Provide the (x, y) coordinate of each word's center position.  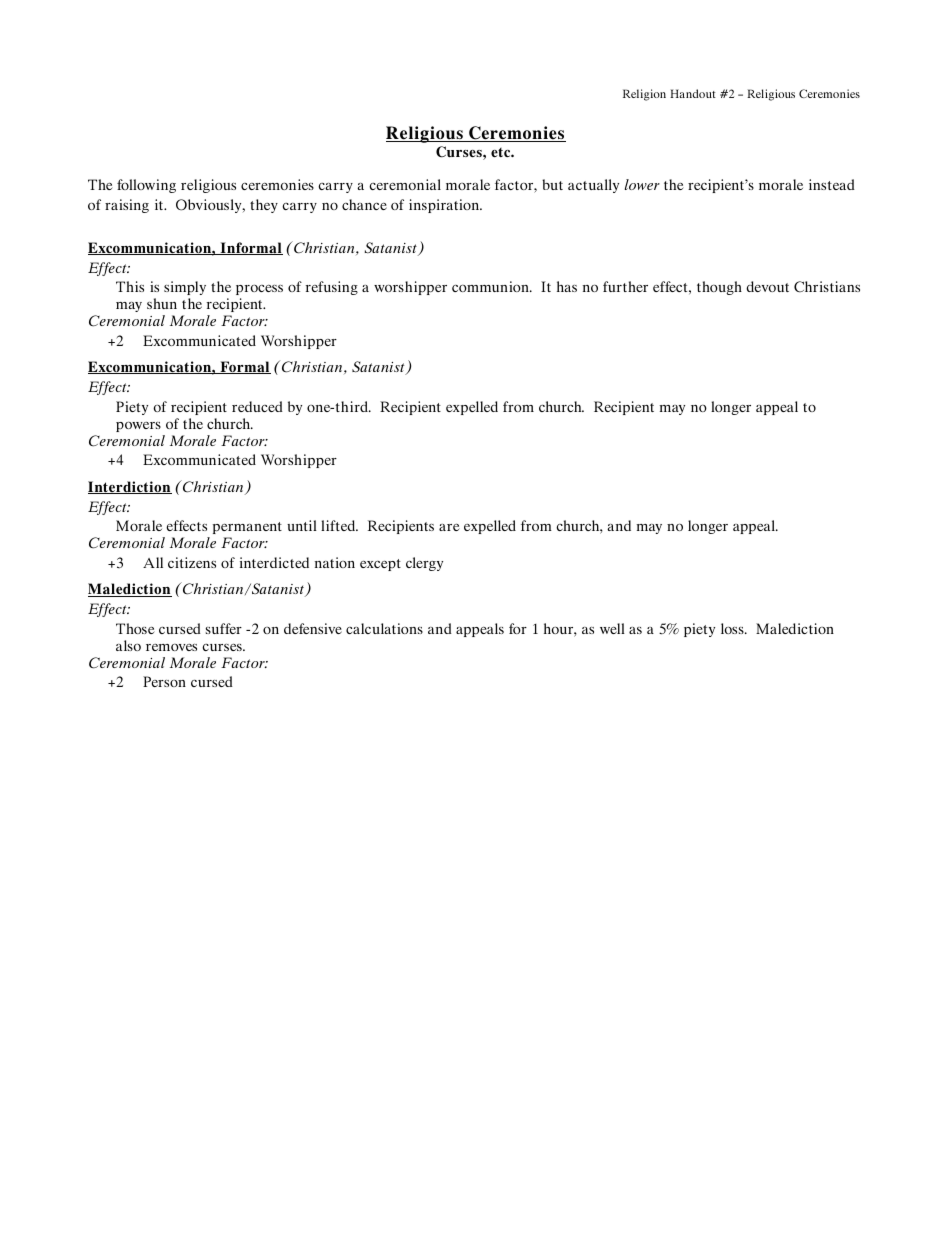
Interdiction (130, 487)
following (146, 186)
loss (733, 628)
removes (171, 647)
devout (767, 286)
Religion (644, 95)
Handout (693, 93)
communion (491, 286)
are (449, 527)
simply (185, 288)
